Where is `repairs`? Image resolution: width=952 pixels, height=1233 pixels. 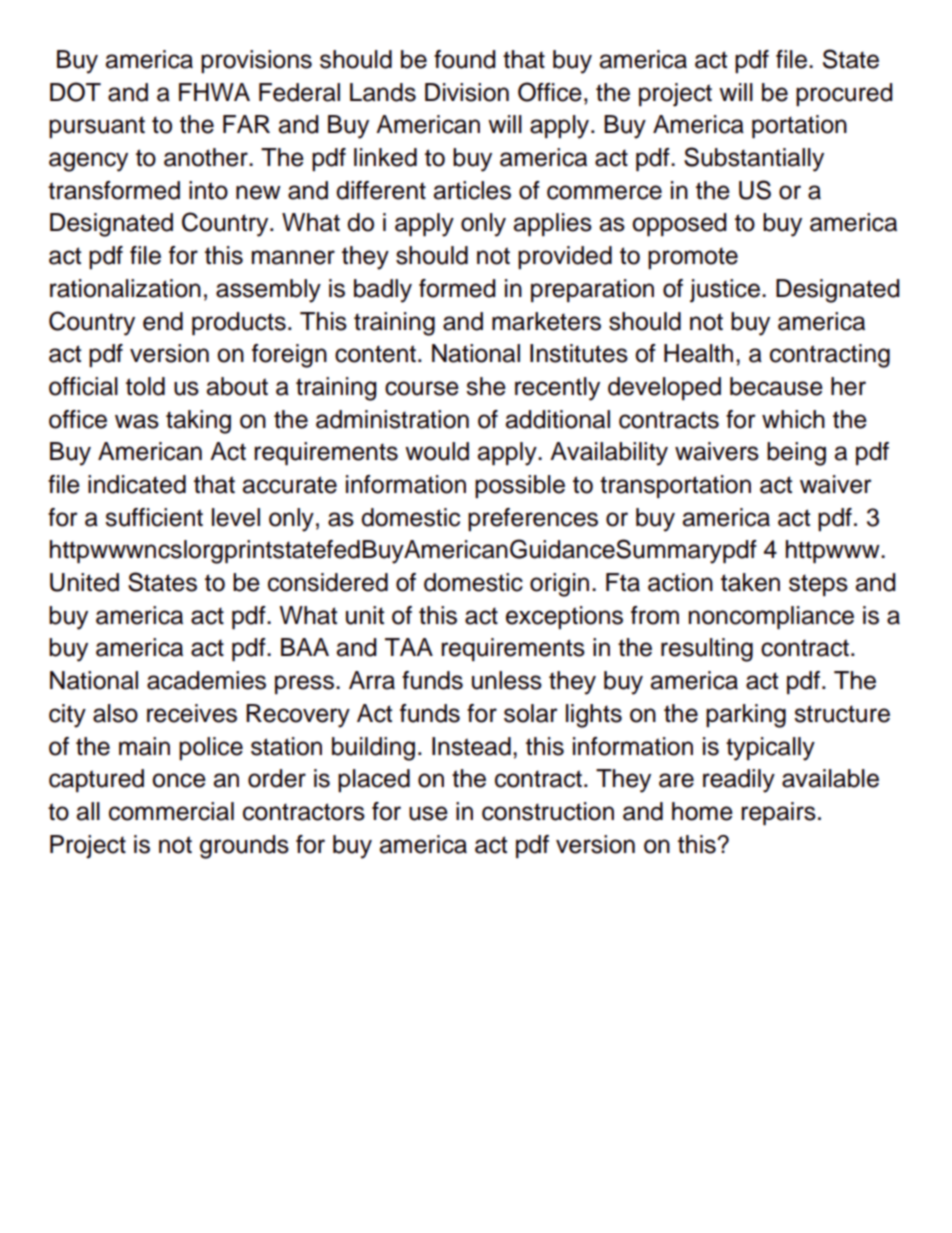
repairs is located at coordinates (778, 813).
